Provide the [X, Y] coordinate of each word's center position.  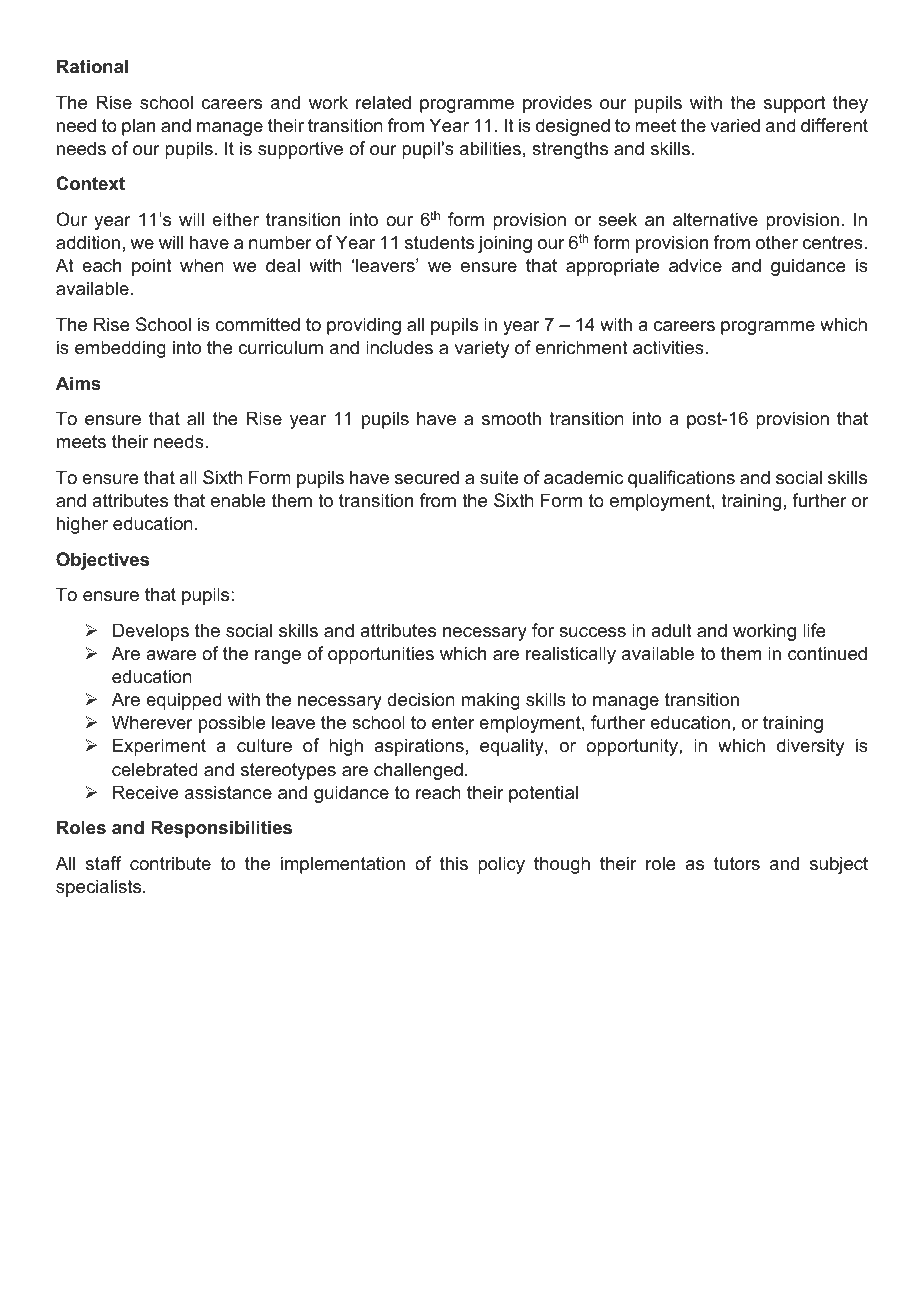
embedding [120, 349]
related [383, 102]
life [814, 630]
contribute [170, 863]
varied [735, 125]
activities [669, 347]
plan [138, 127]
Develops [151, 632]
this [454, 863]
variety [482, 349]
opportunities [381, 655]
